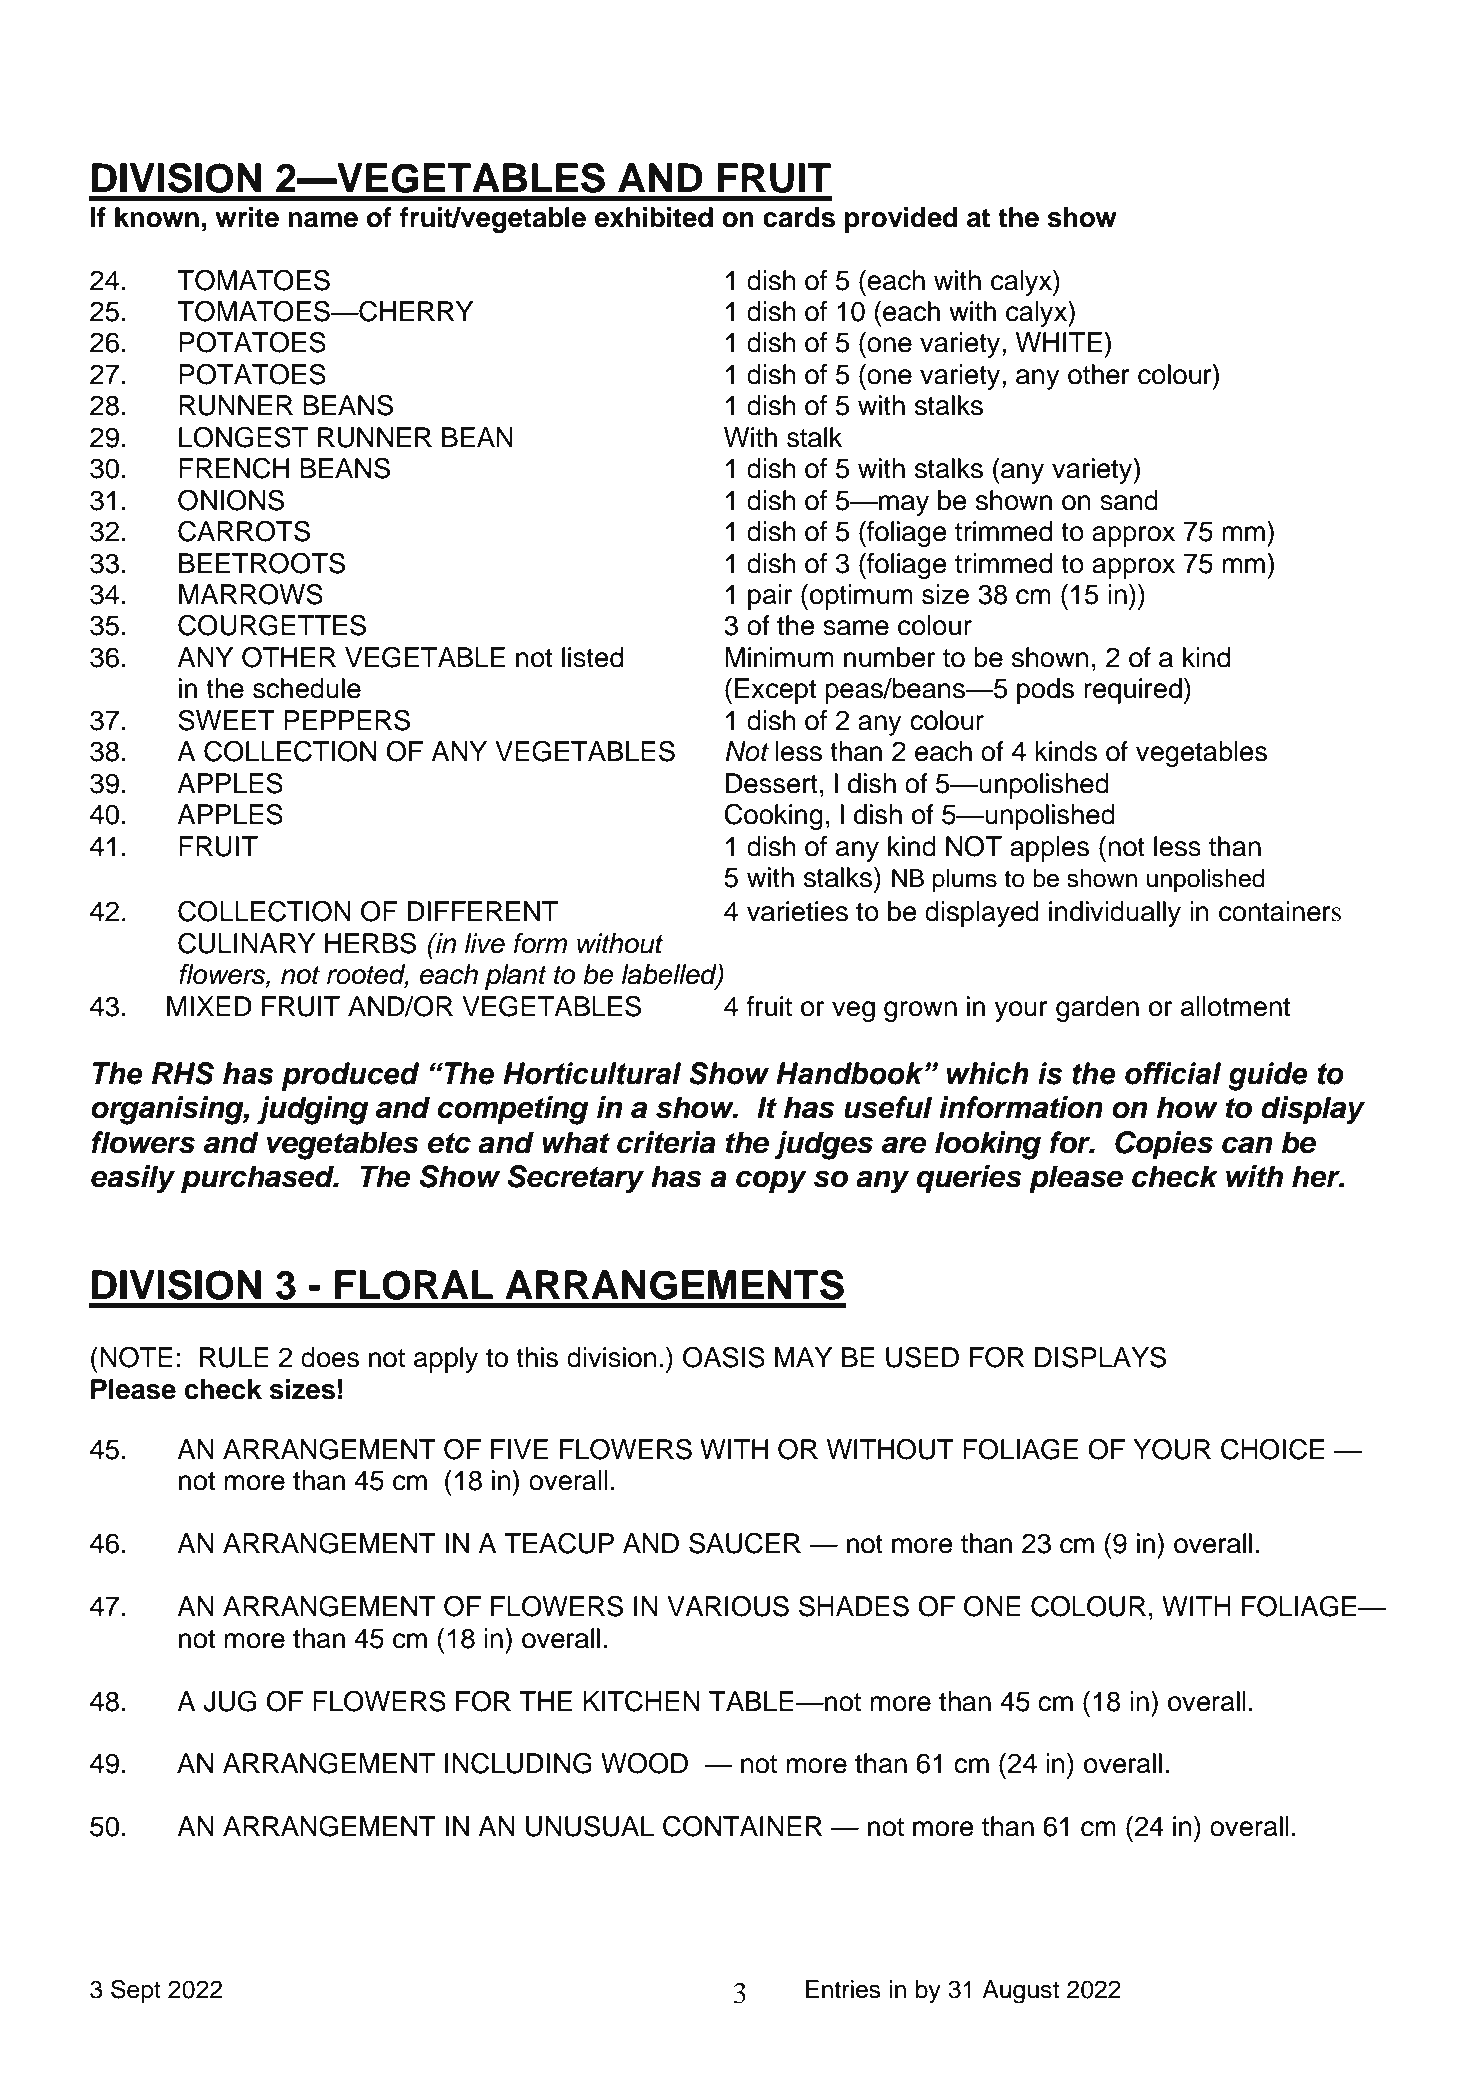 The height and width of the document is (2093, 1480). What do you see at coordinates (136, 1991) in the document?
I see `Sept` at bounding box center [136, 1991].
